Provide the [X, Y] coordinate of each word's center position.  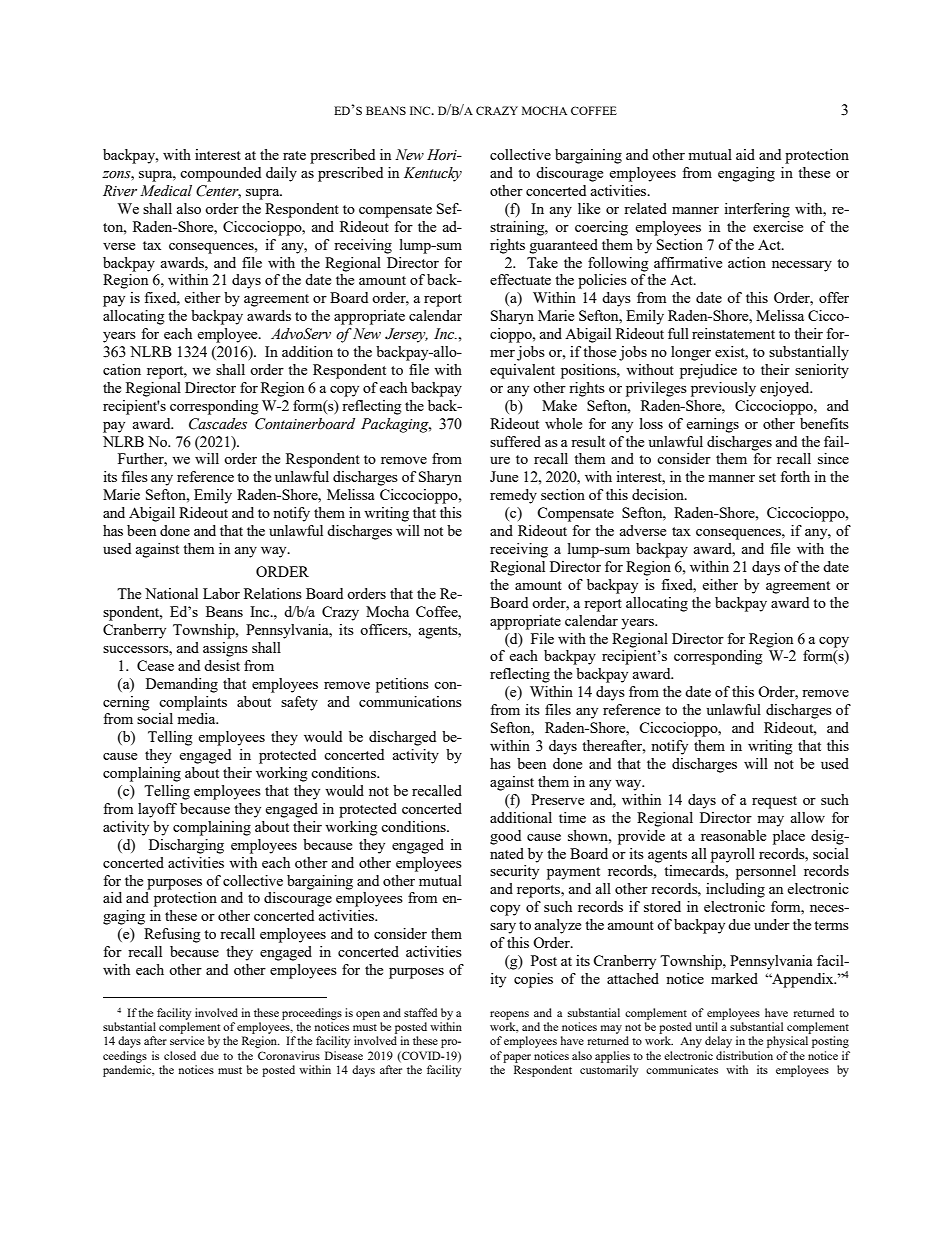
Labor [221, 593]
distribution [744, 1055]
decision [659, 494]
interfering [757, 210]
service [187, 1040]
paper [517, 1058]
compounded [220, 174]
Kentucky [433, 174]
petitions [402, 685]
